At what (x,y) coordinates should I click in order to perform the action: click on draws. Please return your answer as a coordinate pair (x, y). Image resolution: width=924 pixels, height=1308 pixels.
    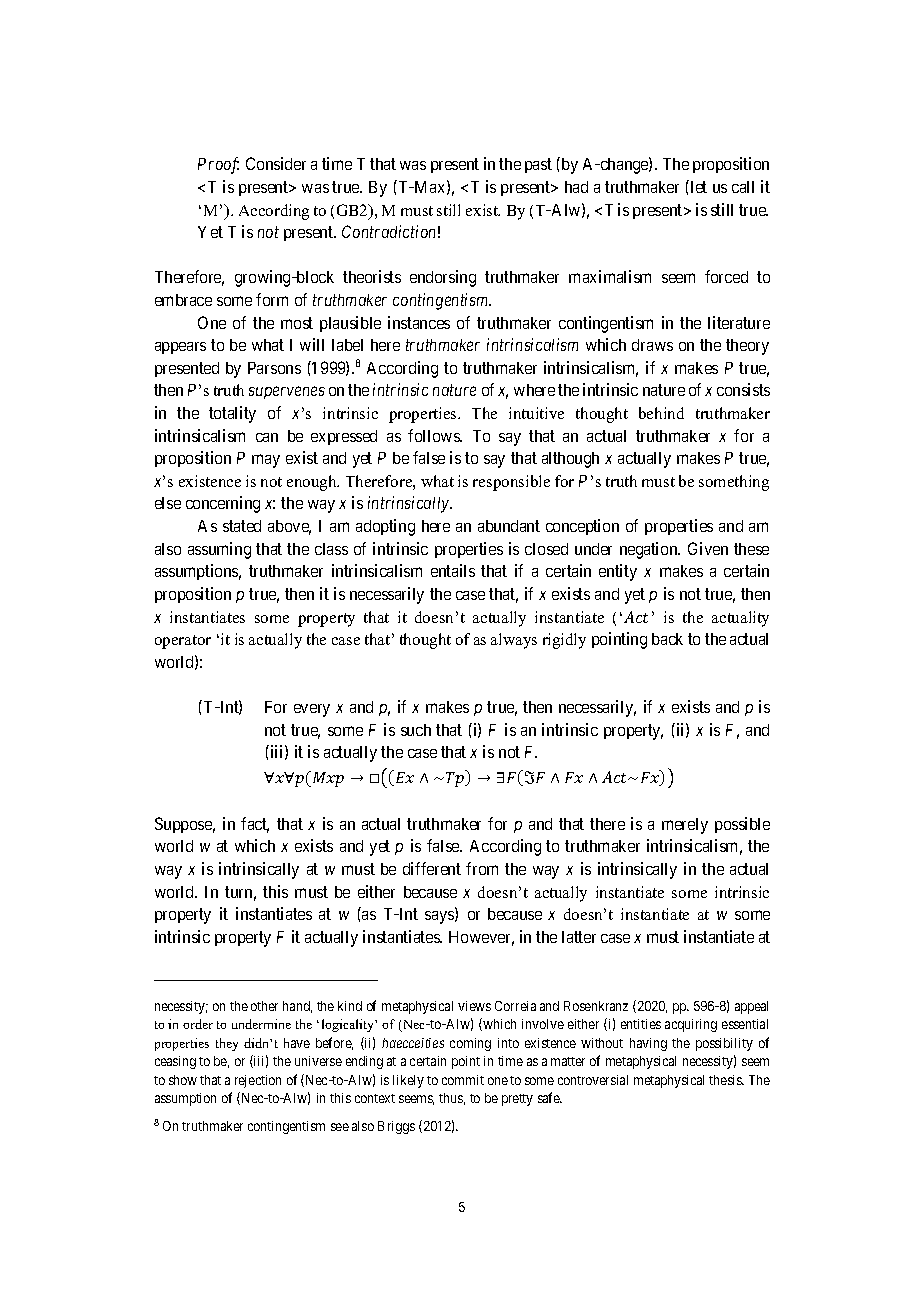
    Looking at the image, I should click on (652, 345).
